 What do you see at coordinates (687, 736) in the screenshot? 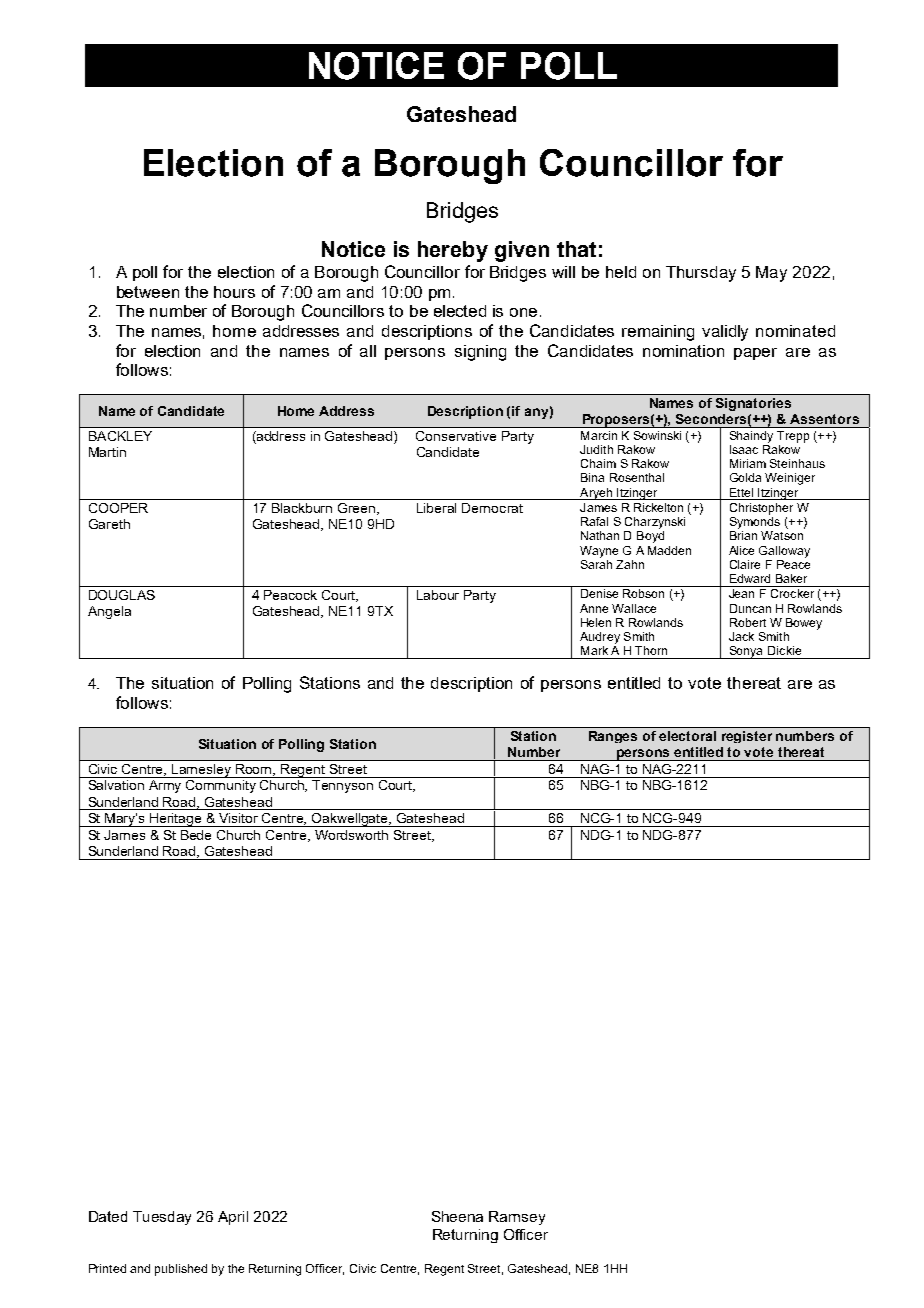
I see `electoral` at bounding box center [687, 736].
